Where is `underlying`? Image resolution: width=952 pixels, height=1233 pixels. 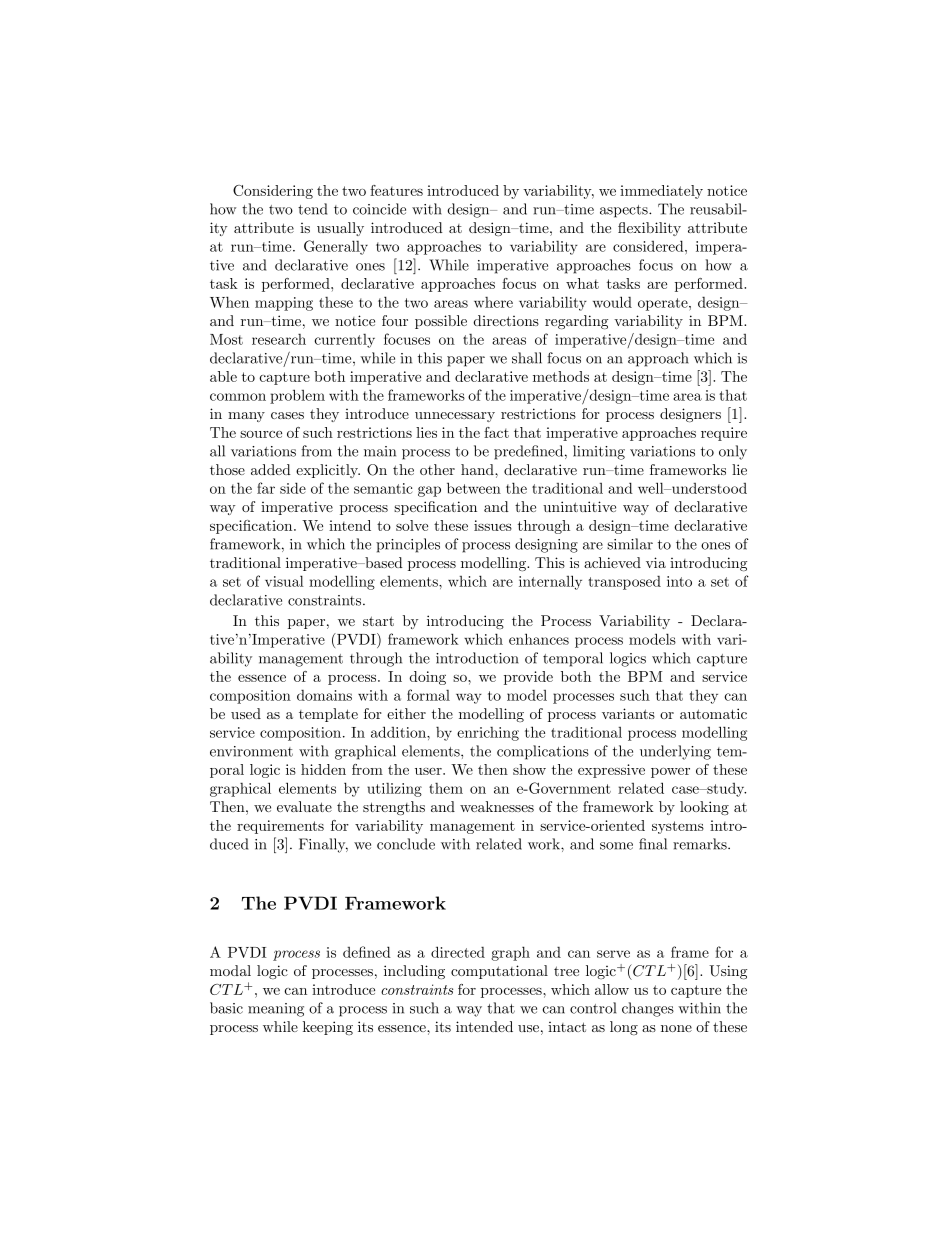
underlying is located at coordinates (675, 752).
